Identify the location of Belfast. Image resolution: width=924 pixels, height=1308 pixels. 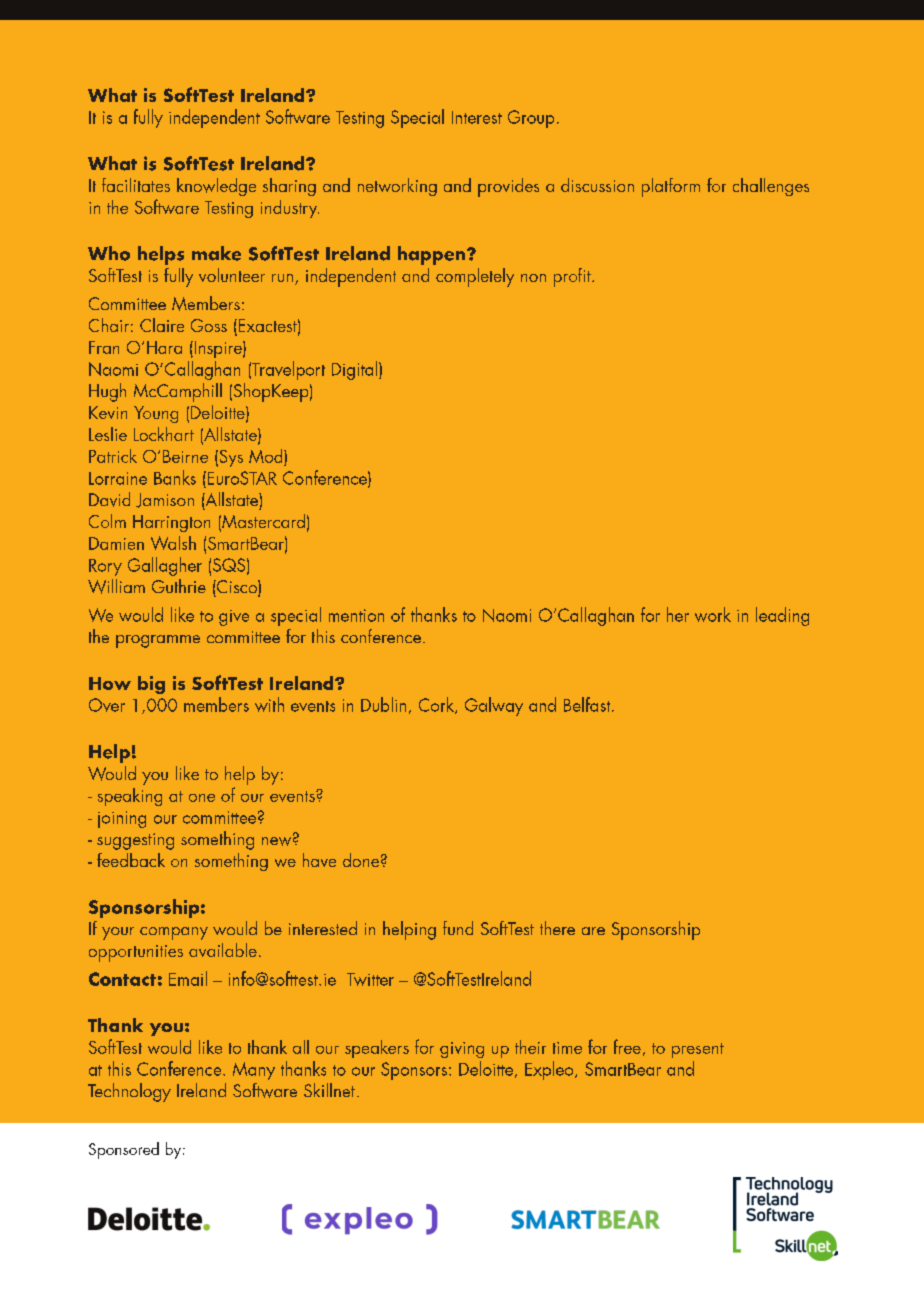
(588, 704).
